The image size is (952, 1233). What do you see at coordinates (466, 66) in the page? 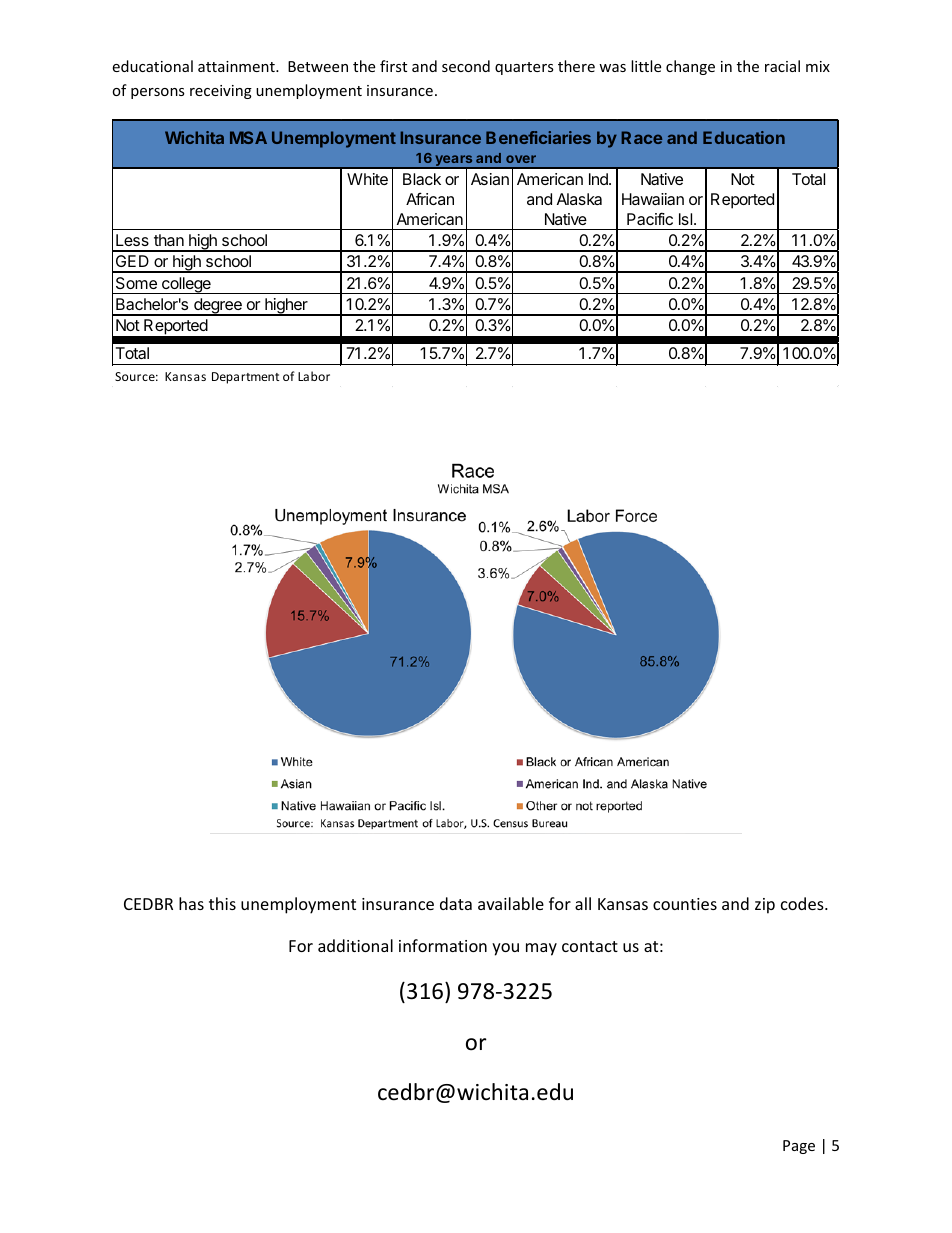
I see `second` at bounding box center [466, 66].
